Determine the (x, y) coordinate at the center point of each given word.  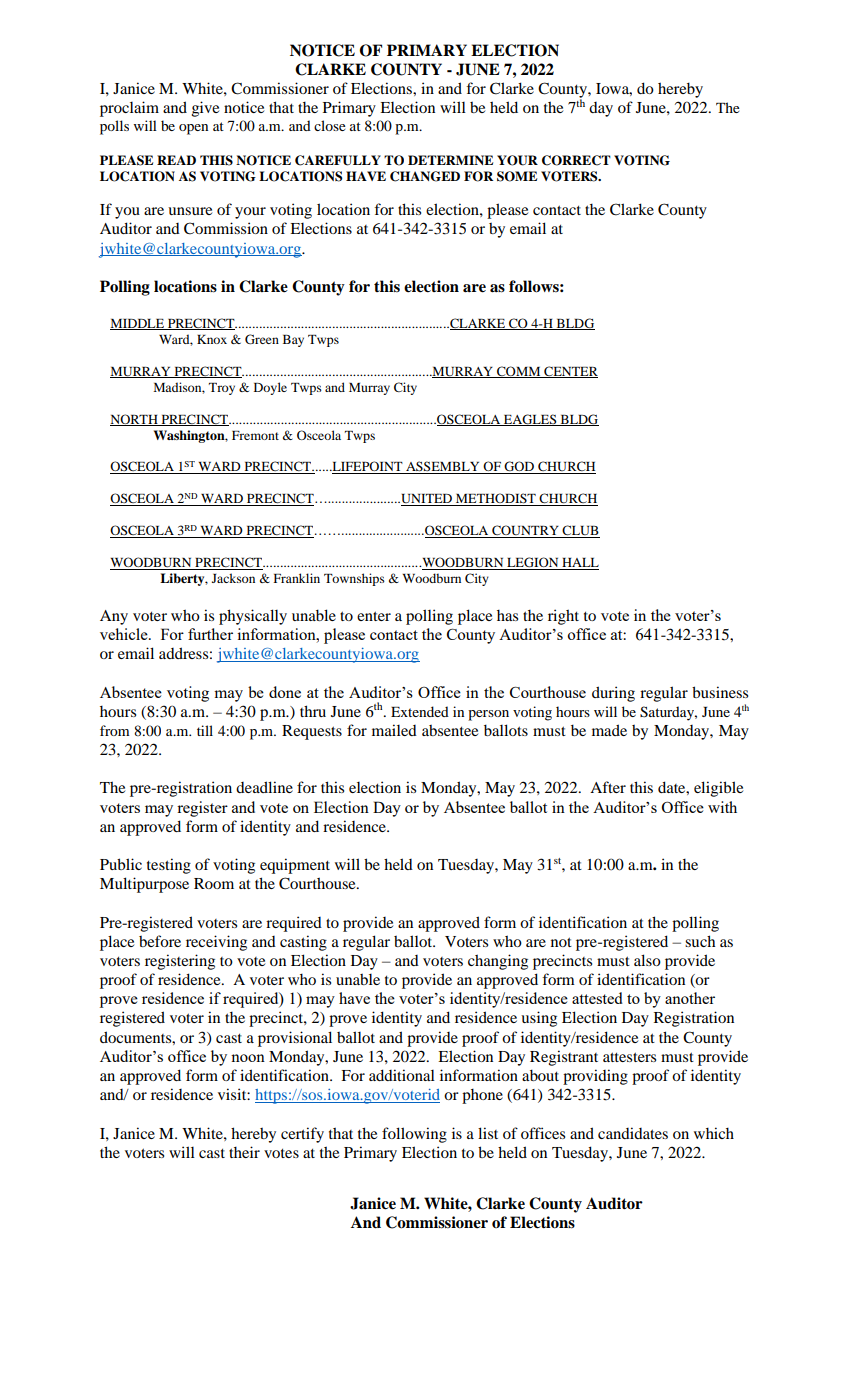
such (700, 941)
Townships (354, 579)
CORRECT (576, 160)
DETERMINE (450, 160)
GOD (519, 467)
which (714, 1133)
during (613, 694)
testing (169, 866)
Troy (222, 389)
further (210, 634)
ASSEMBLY (443, 467)
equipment (295, 866)
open (193, 129)
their (244, 1152)
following (414, 1135)
